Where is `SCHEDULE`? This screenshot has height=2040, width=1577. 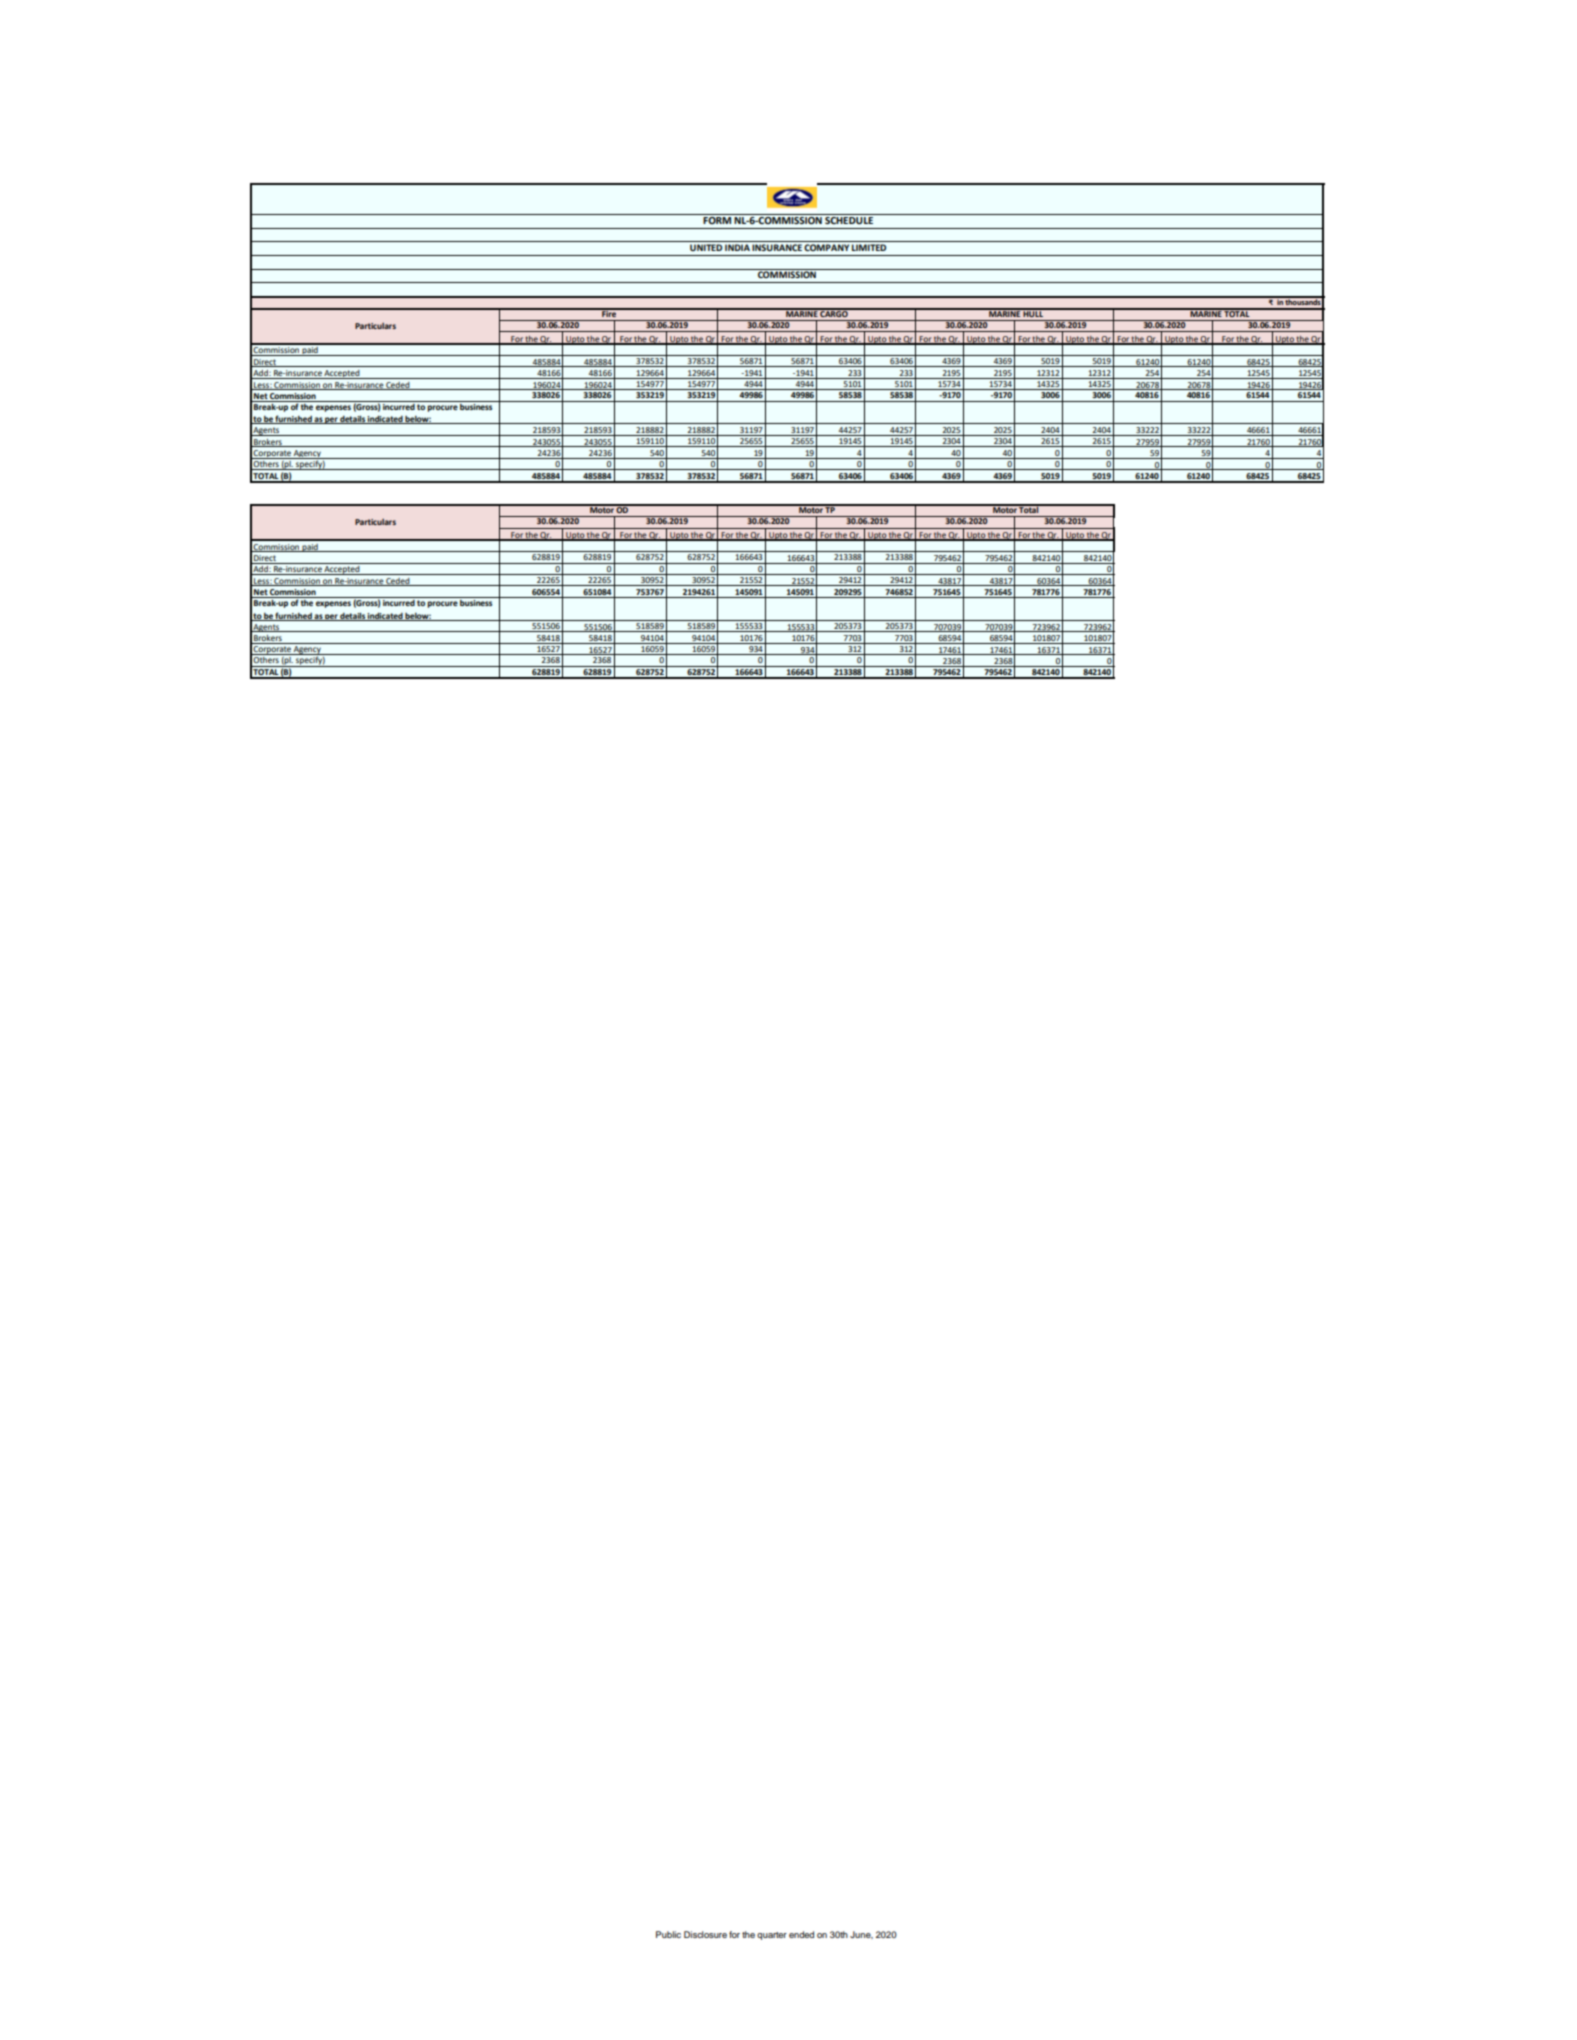 SCHEDULE is located at coordinates (849, 219).
